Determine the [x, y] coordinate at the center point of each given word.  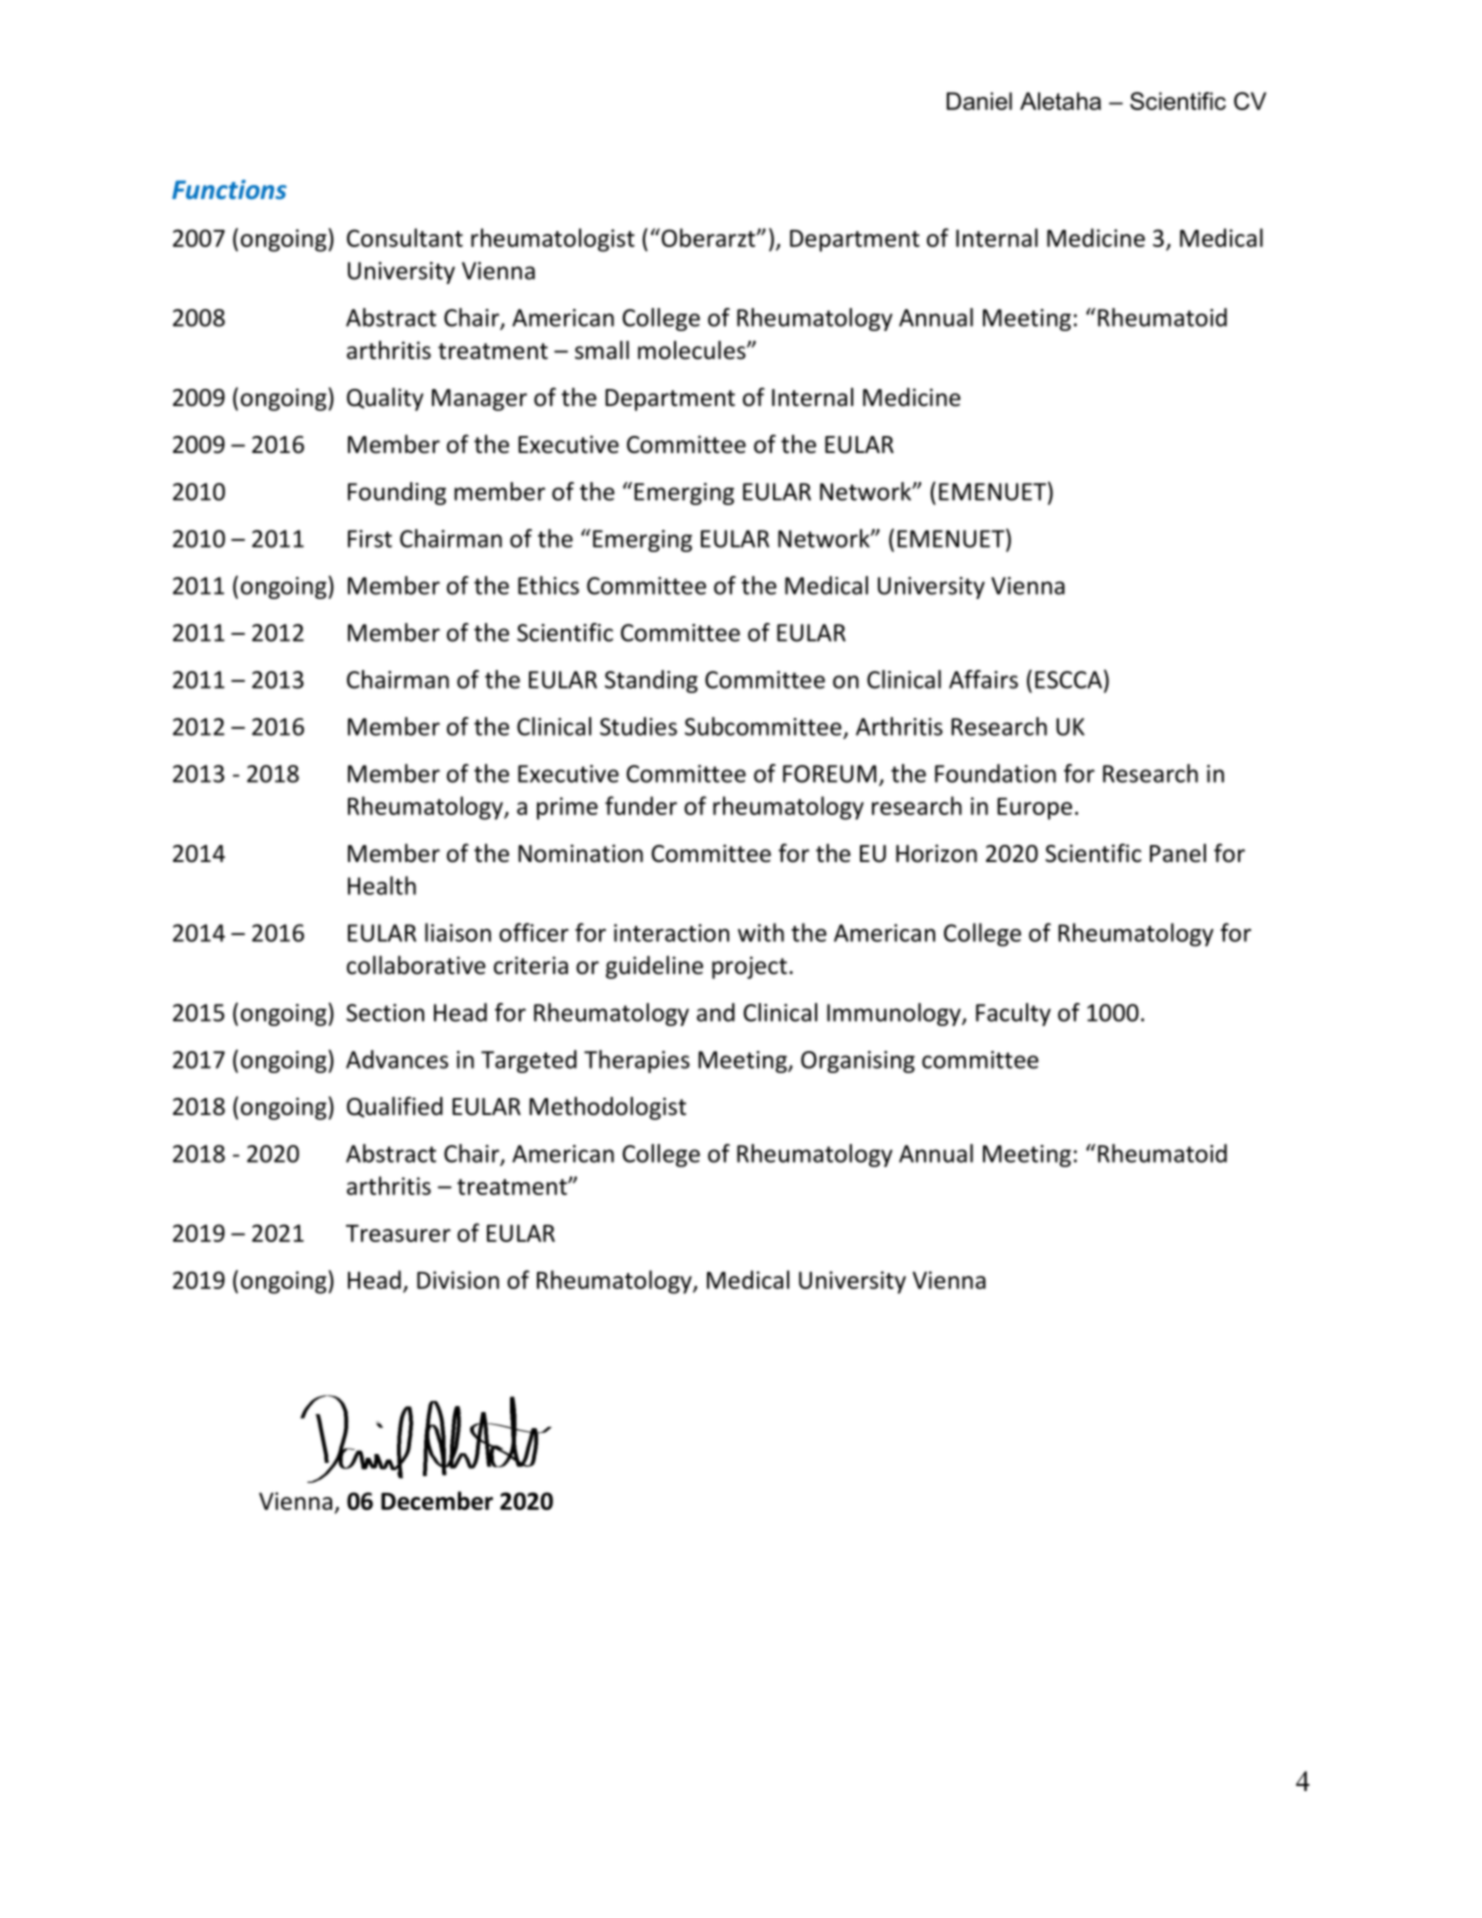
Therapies [637, 1061]
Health [382, 885]
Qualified [395, 1107]
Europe [1034, 809]
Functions [229, 189]
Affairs [983, 679]
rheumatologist [553, 240]
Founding [397, 493]
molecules [693, 350]
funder [641, 805]
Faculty [1013, 1014]
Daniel [979, 101]
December [437, 1500]
